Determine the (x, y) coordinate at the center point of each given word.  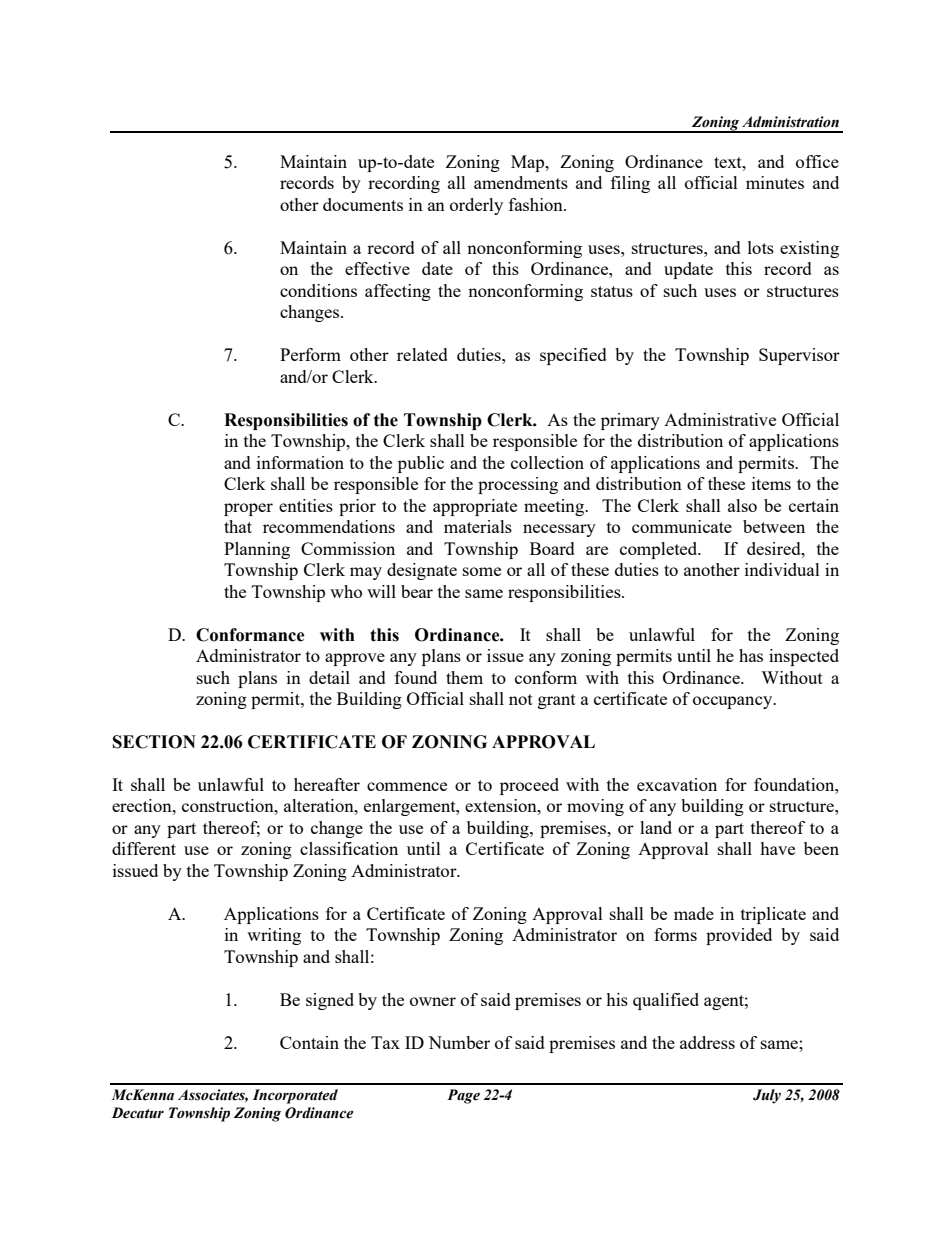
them (464, 677)
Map (529, 163)
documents (363, 204)
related (422, 354)
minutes (775, 182)
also (742, 505)
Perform (310, 354)
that (238, 526)
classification (349, 848)
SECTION (154, 742)
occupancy (734, 702)
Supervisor (799, 356)
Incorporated (295, 1096)
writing (274, 936)
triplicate (773, 915)
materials (478, 526)
